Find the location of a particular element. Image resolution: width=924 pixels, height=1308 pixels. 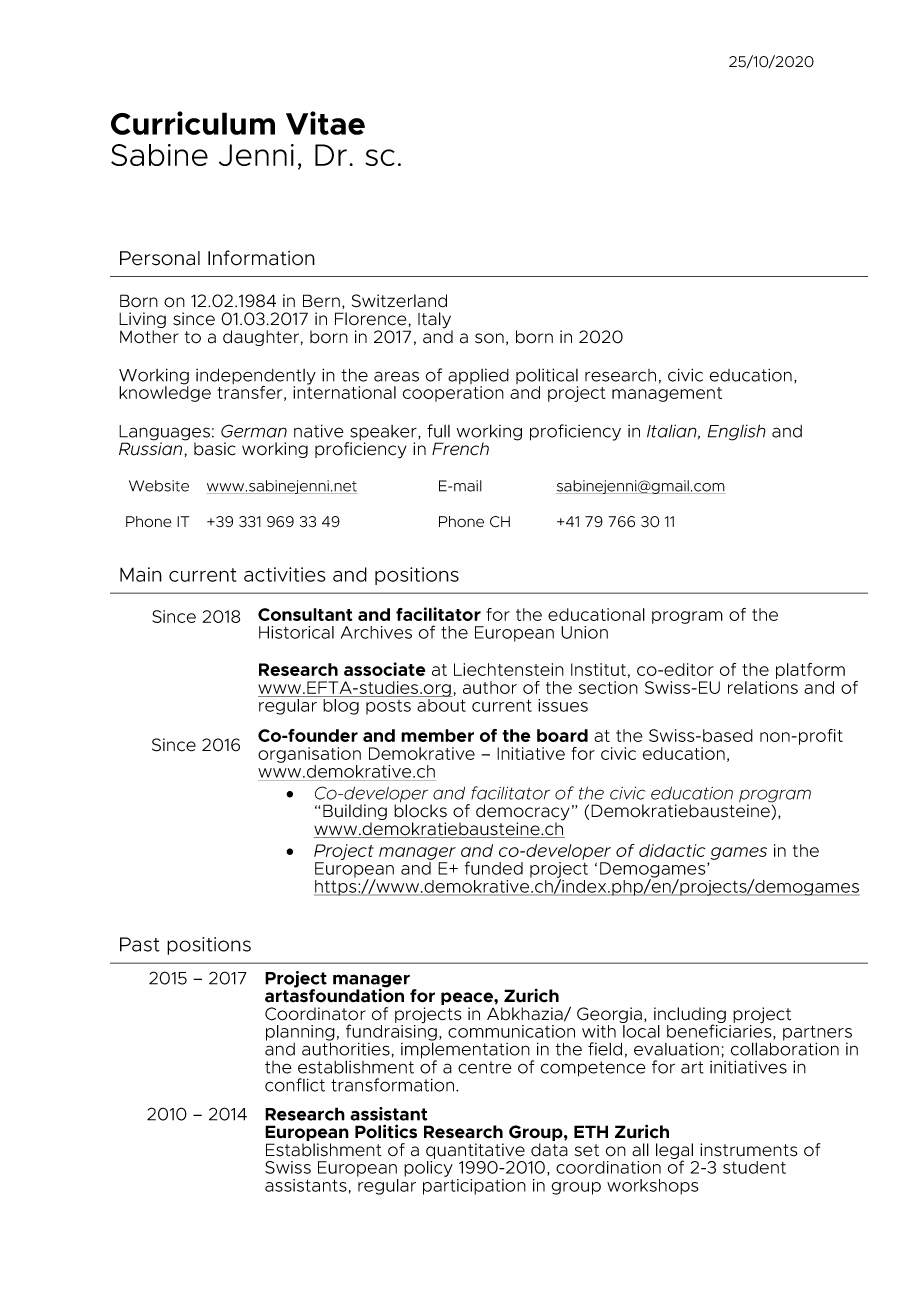

quantitative is located at coordinates (475, 1152).
